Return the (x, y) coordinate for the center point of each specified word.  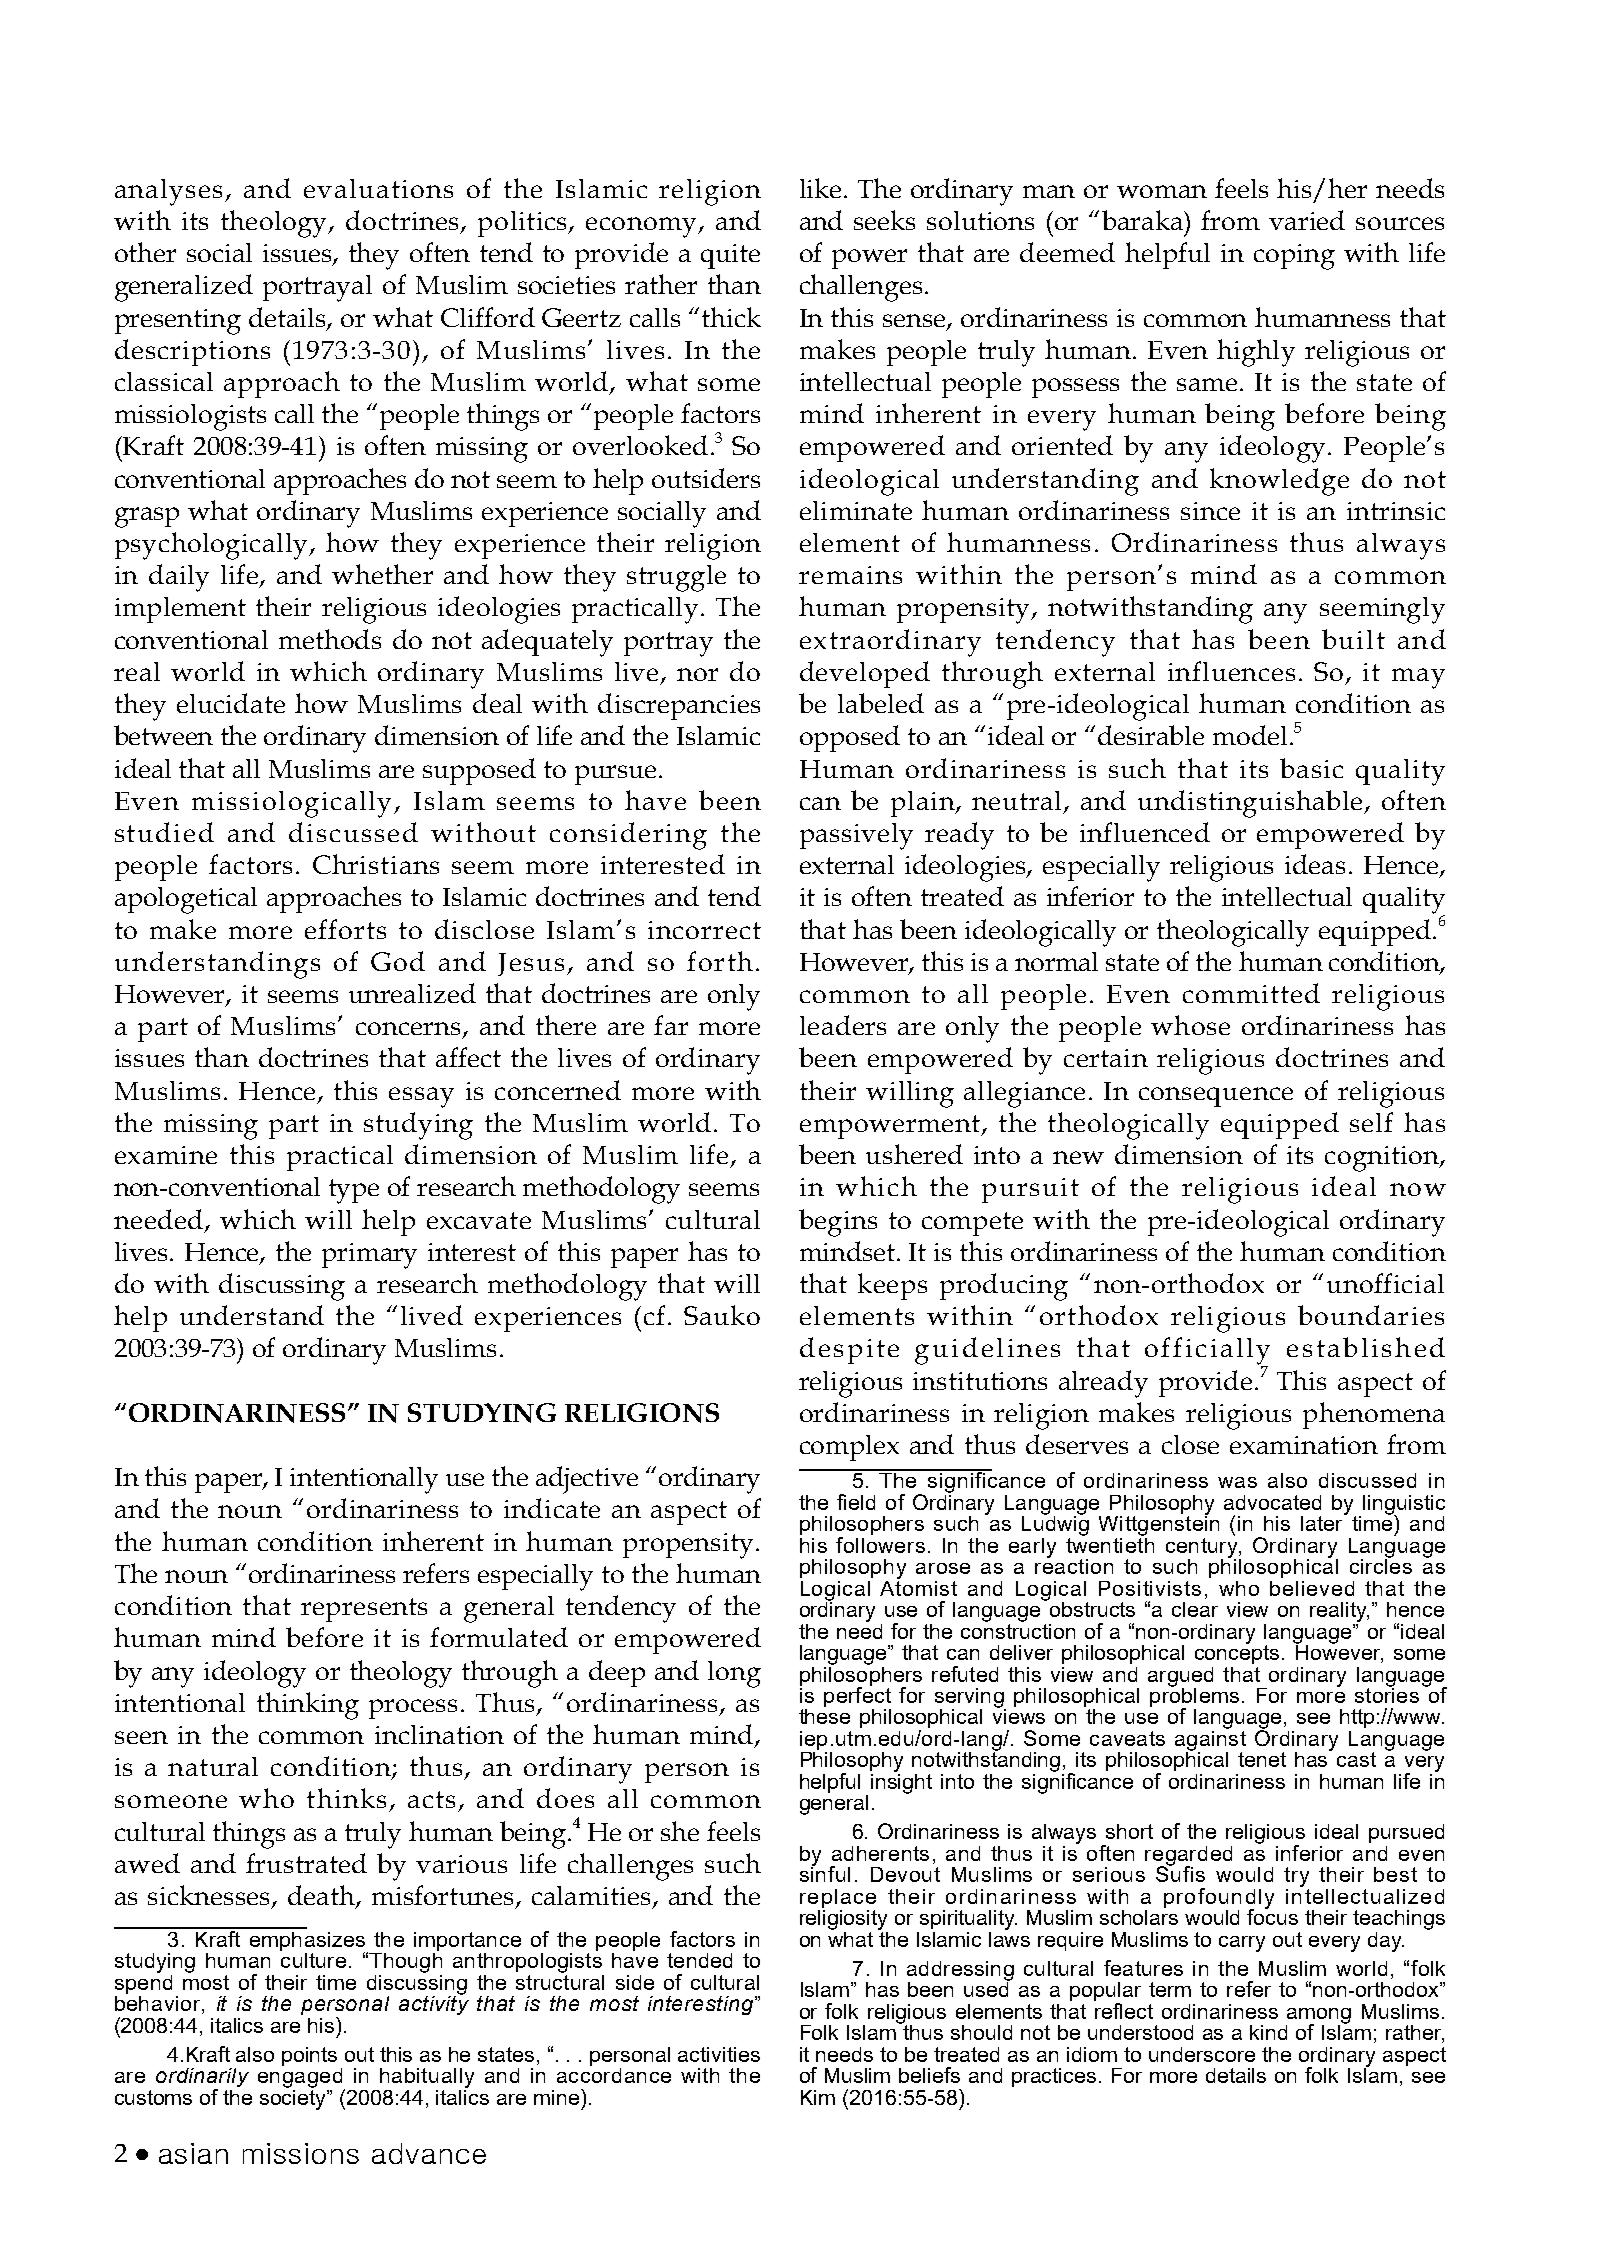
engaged (300, 2076)
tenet (1262, 1759)
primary (369, 1256)
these (824, 1716)
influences (1231, 671)
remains (850, 575)
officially (1207, 1352)
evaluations (378, 188)
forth (720, 961)
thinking (308, 1706)
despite (849, 1350)
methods (330, 639)
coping (1294, 257)
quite (730, 256)
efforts (345, 929)
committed (1251, 993)
